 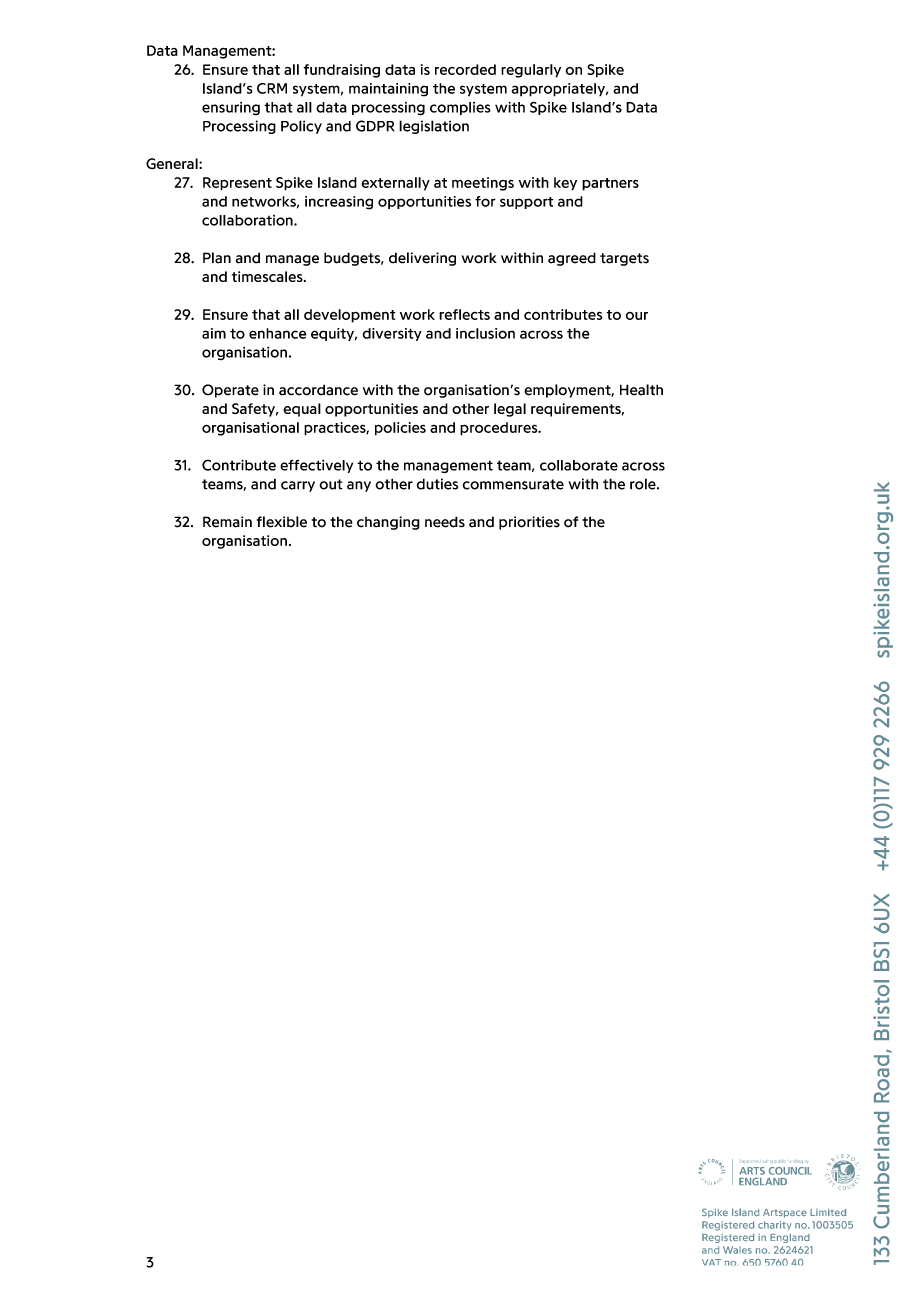 I want to click on our, so click(x=637, y=316).
